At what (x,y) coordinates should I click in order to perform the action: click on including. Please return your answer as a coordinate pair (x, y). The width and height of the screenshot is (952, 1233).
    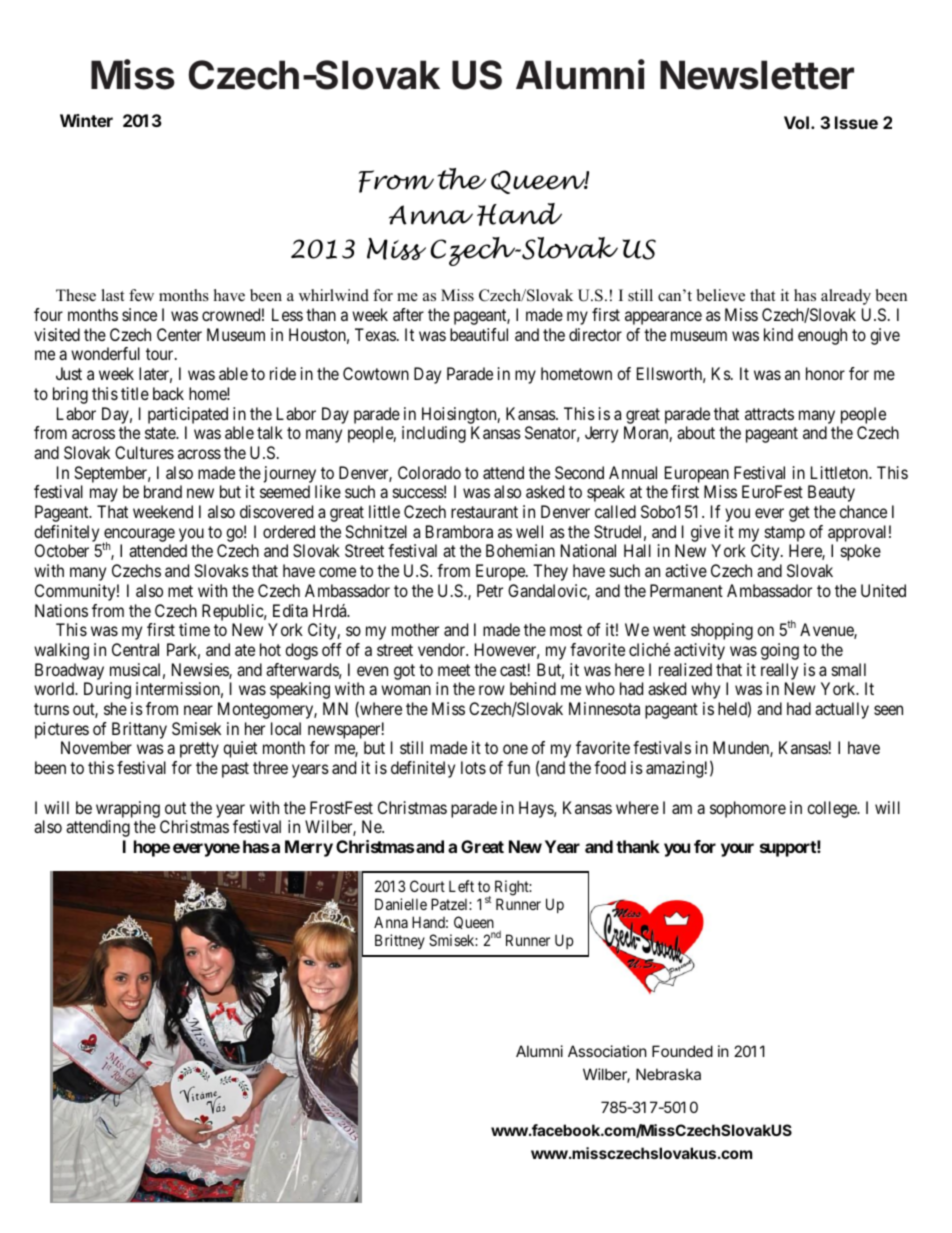
    Looking at the image, I should click on (434, 434).
